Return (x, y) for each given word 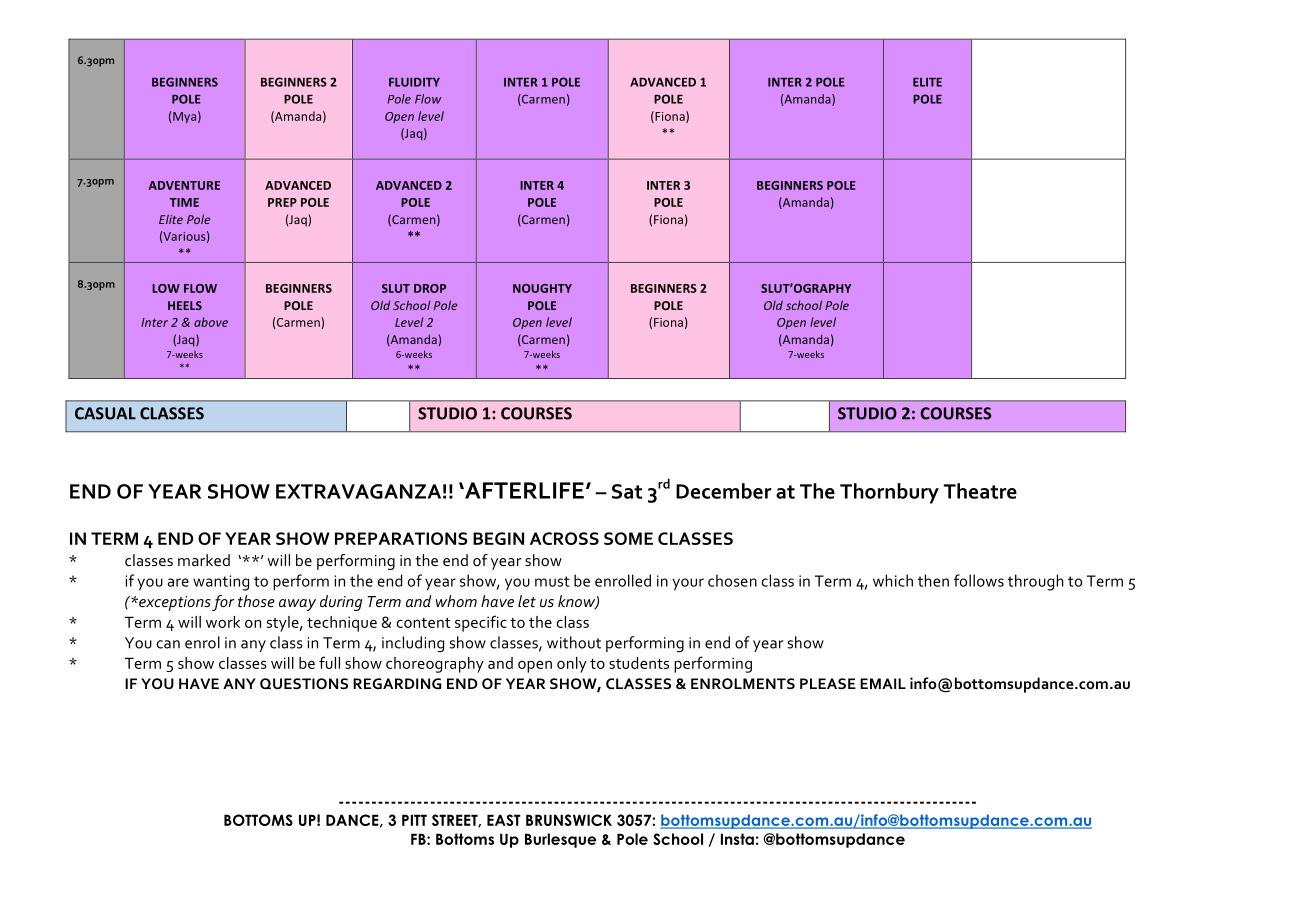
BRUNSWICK (569, 820)
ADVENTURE (184, 185)
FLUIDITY (414, 82)
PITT (414, 820)
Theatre (980, 491)
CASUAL (105, 413)
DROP (430, 288)
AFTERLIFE (523, 490)
